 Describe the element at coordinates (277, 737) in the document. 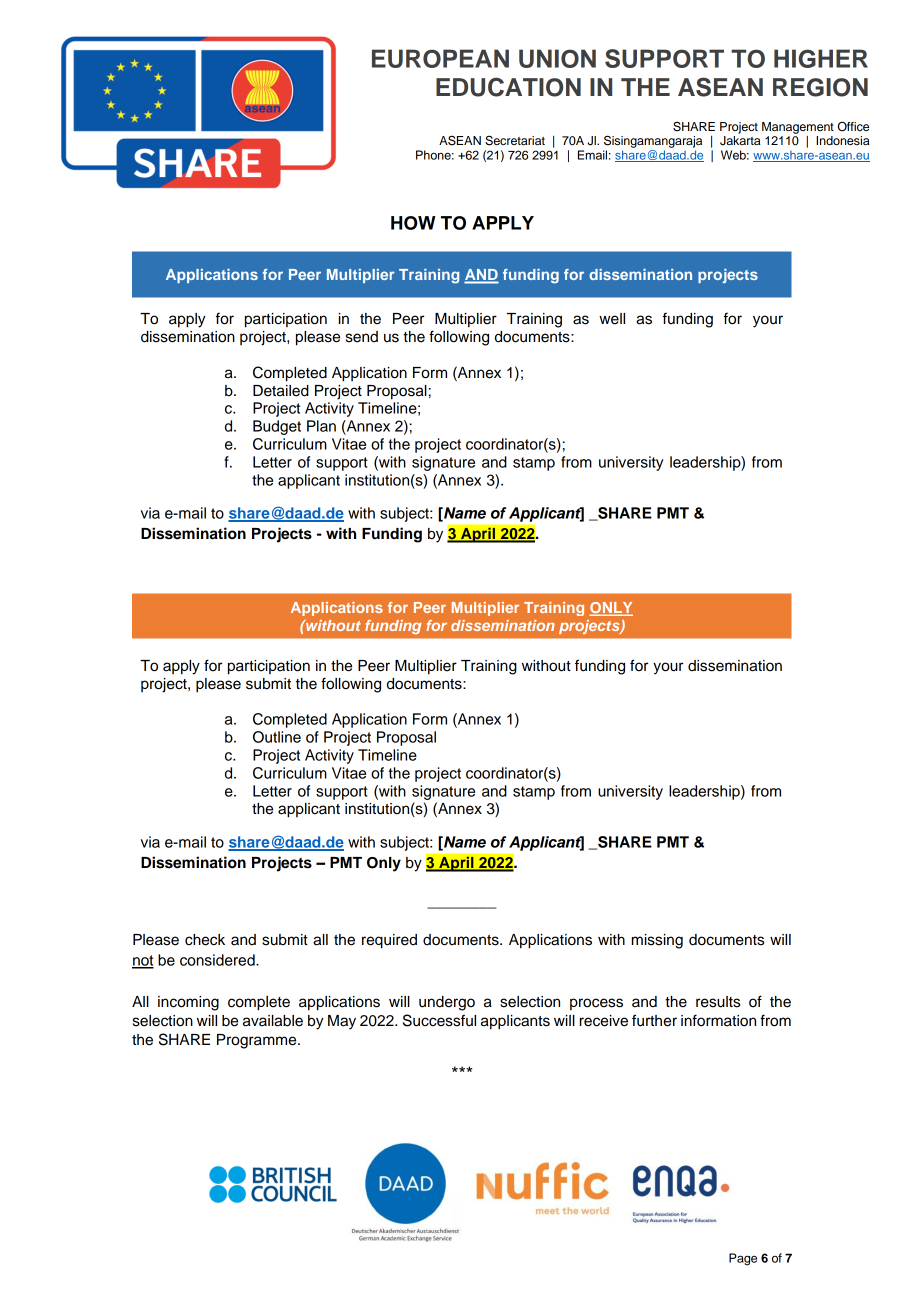

I see `Outline` at that location.
